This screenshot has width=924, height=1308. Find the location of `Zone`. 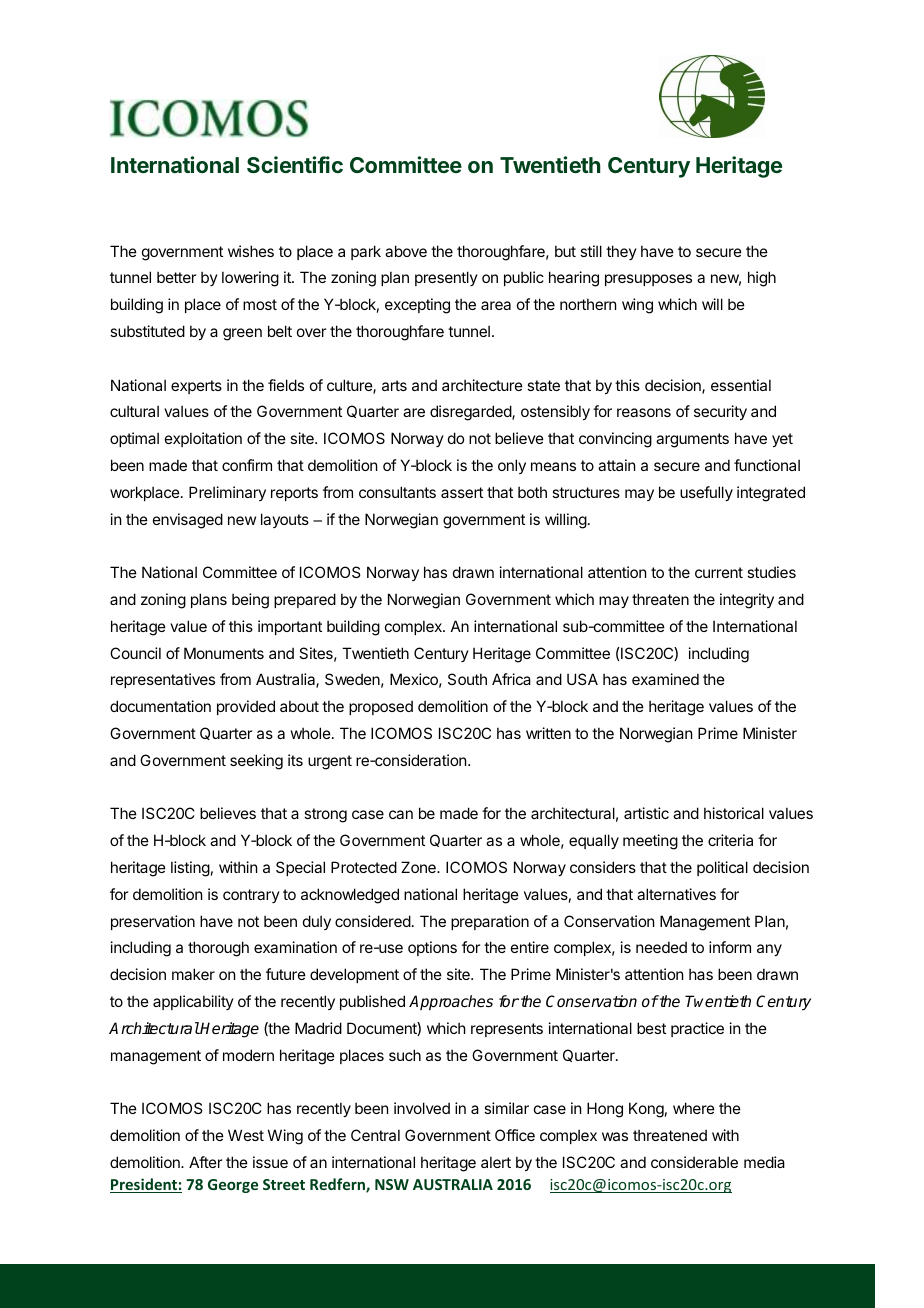

Zone is located at coordinates (419, 867).
